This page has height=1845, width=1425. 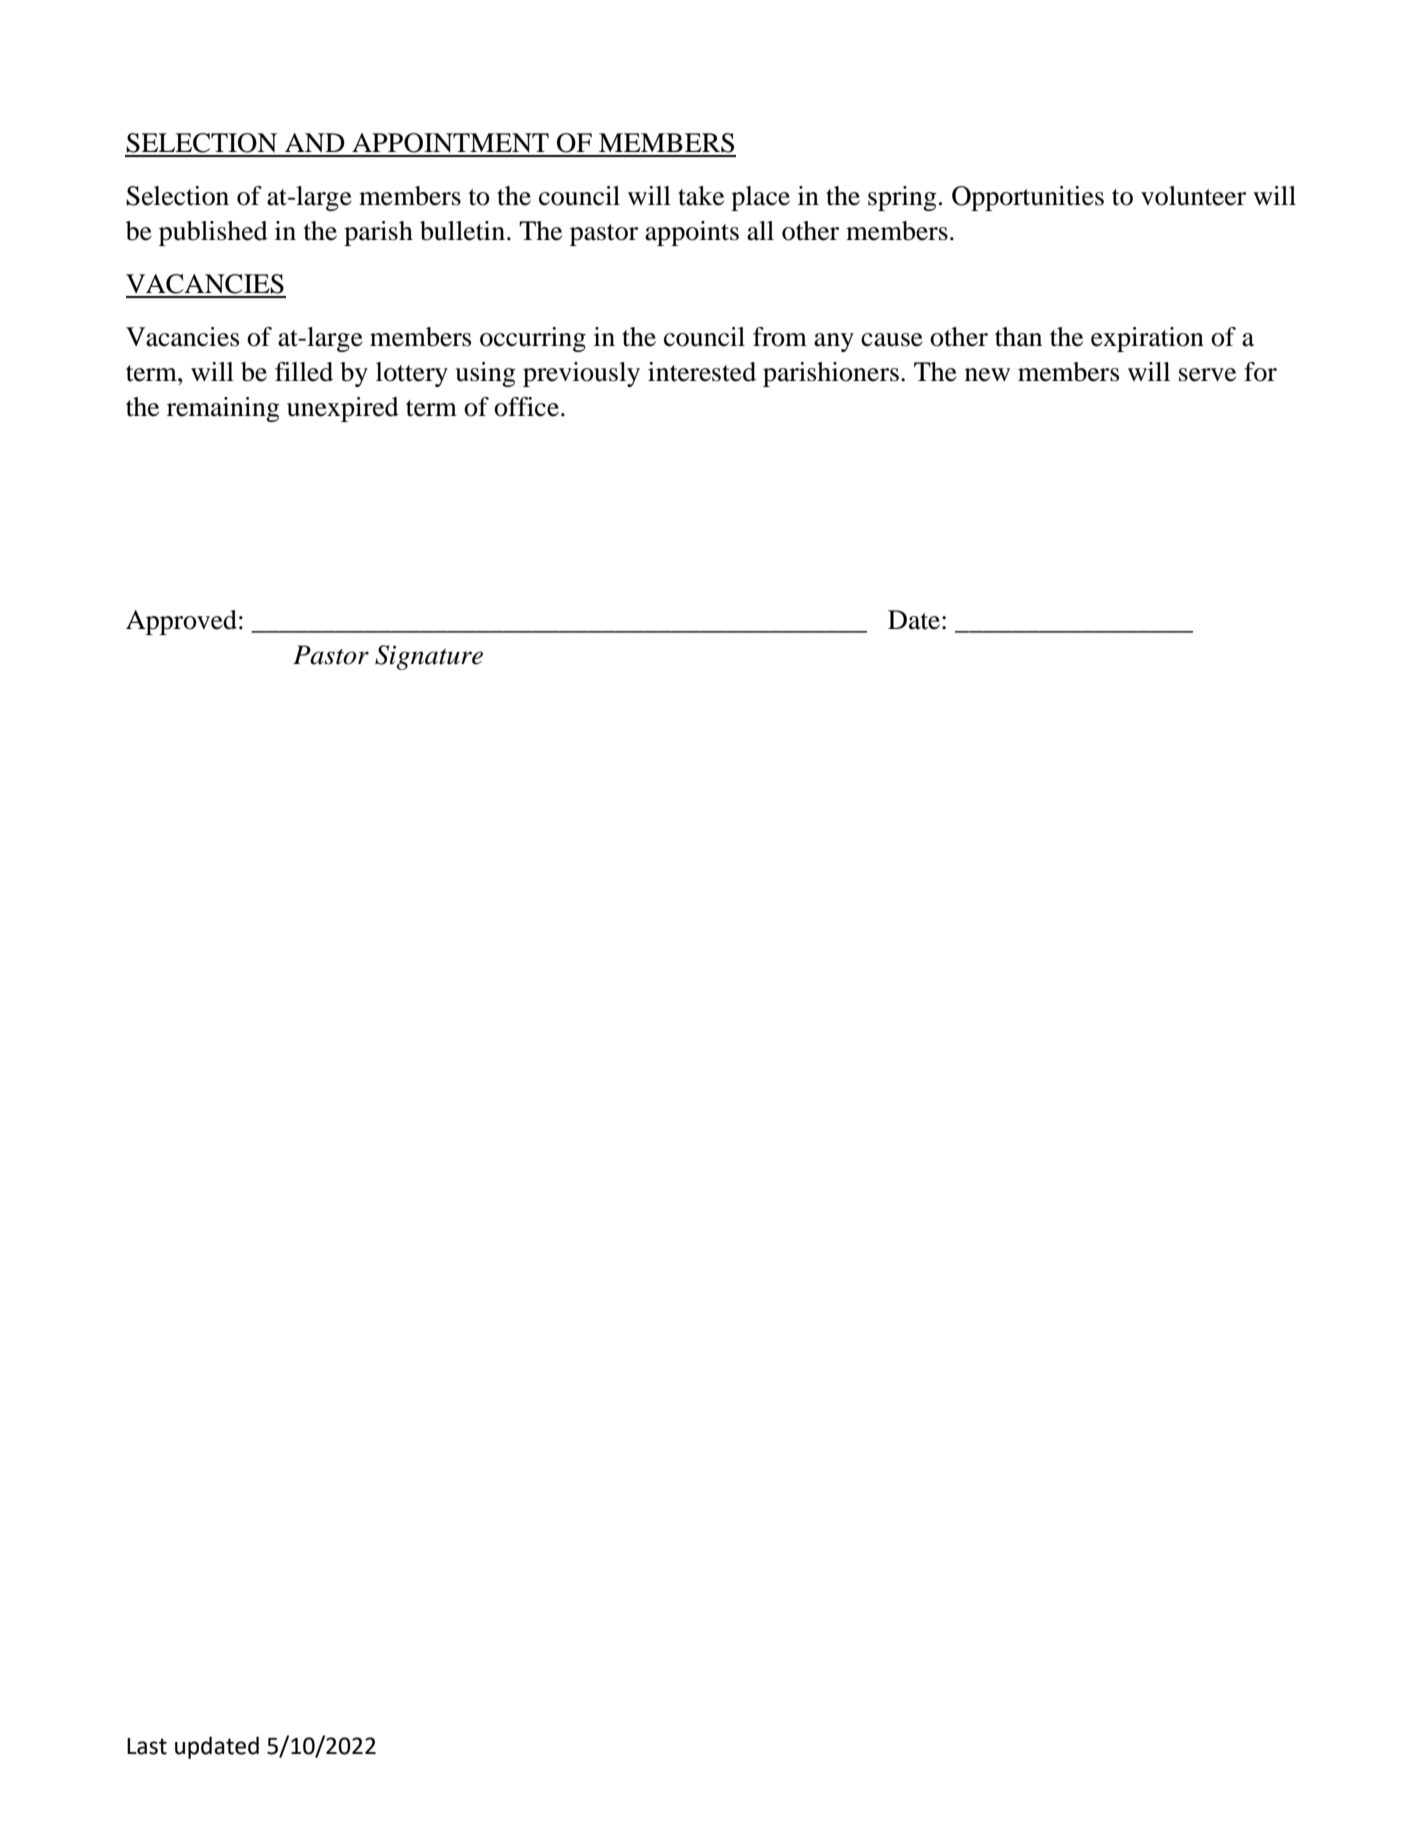 What do you see at coordinates (213, 233) in the page?
I see `published` at bounding box center [213, 233].
